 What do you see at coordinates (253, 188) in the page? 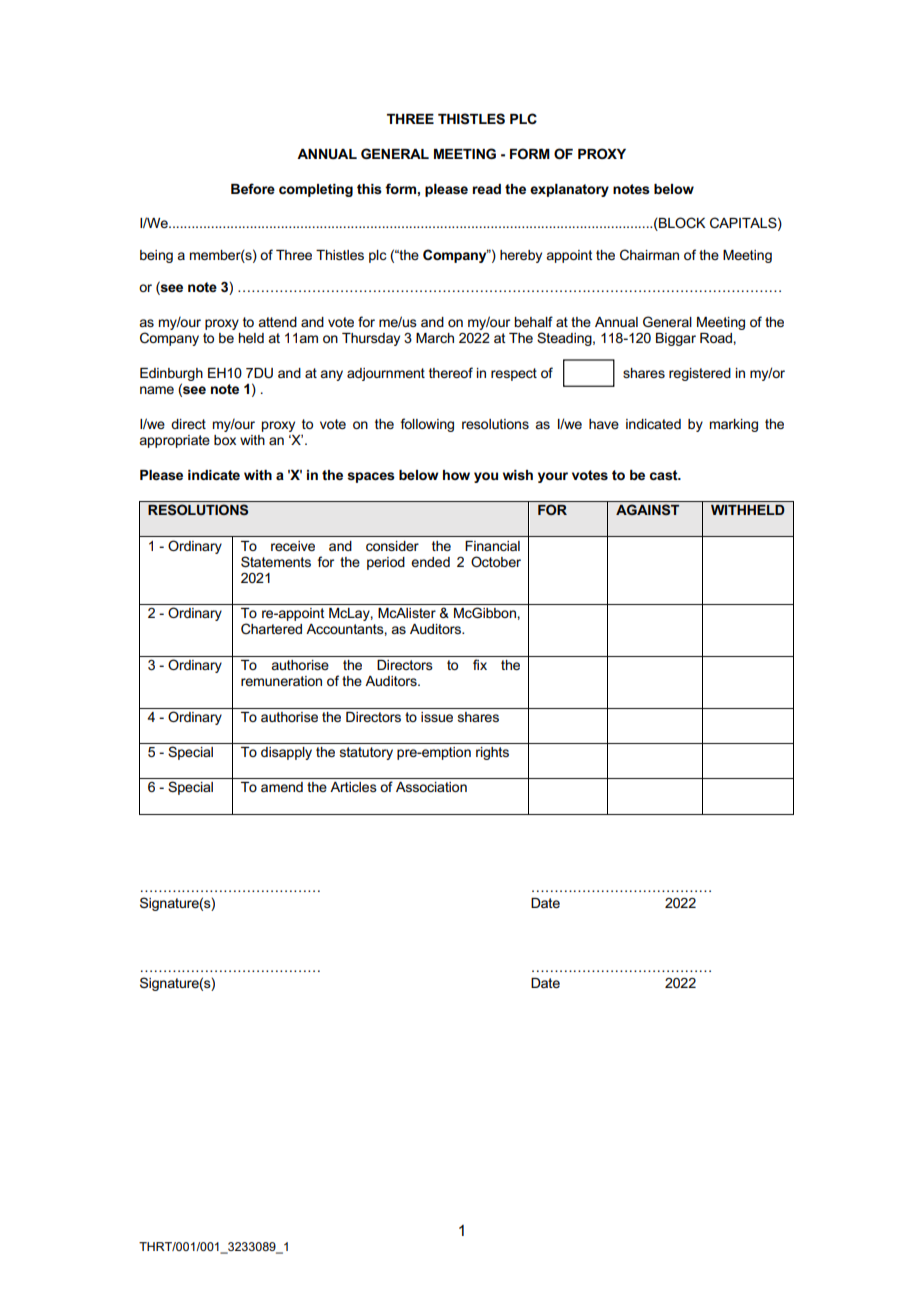
I see `Before` at bounding box center [253, 188].
